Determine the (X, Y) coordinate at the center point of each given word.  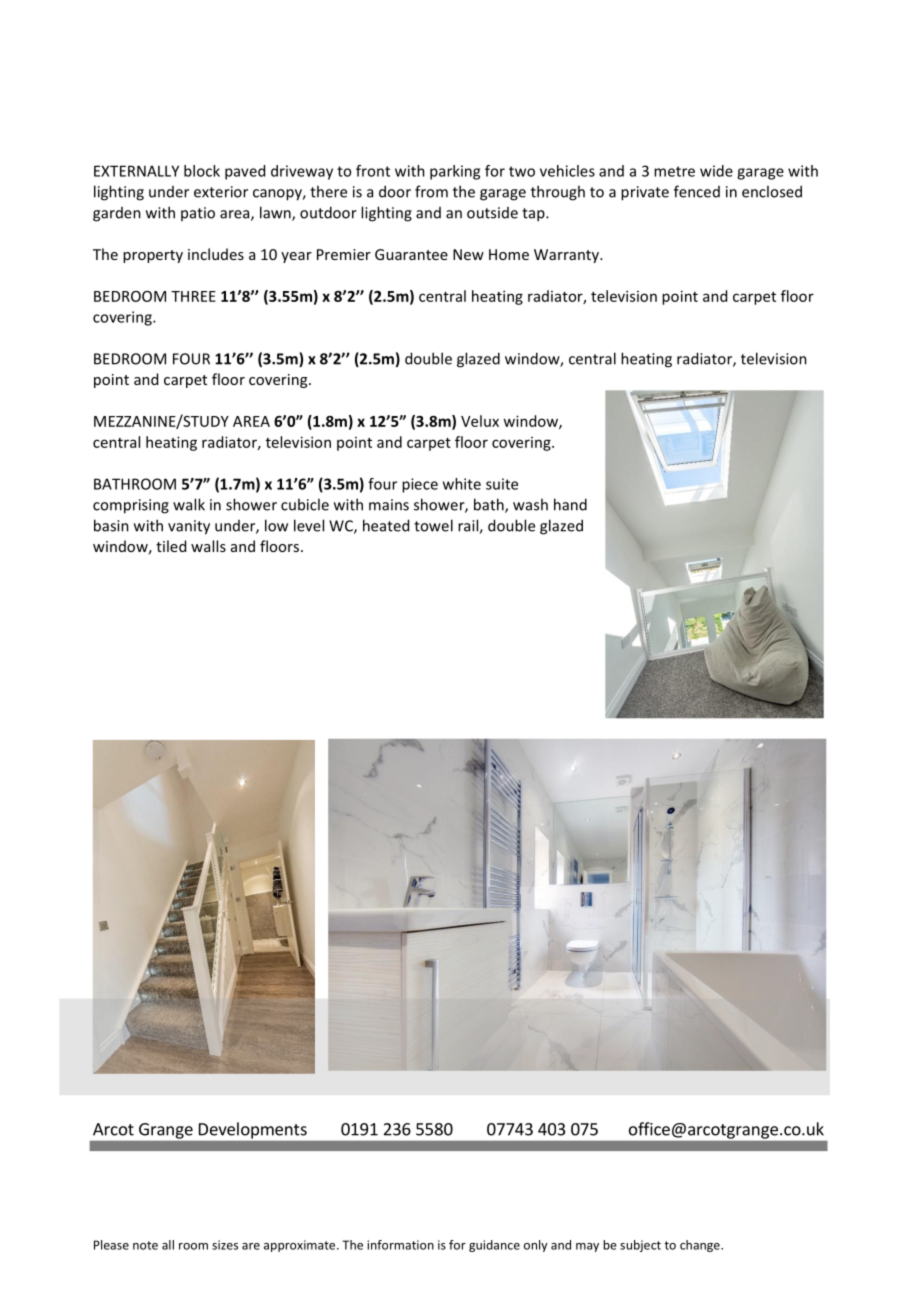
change (701, 1246)
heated (386, 525)
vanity (189, 527)
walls (208, 546)
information (400, 1245)
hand (570, 504)
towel (433, 525)
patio (198, 214)
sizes (225, 1245)
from (431, 191)
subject (640, 1246)
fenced (697, 191)
